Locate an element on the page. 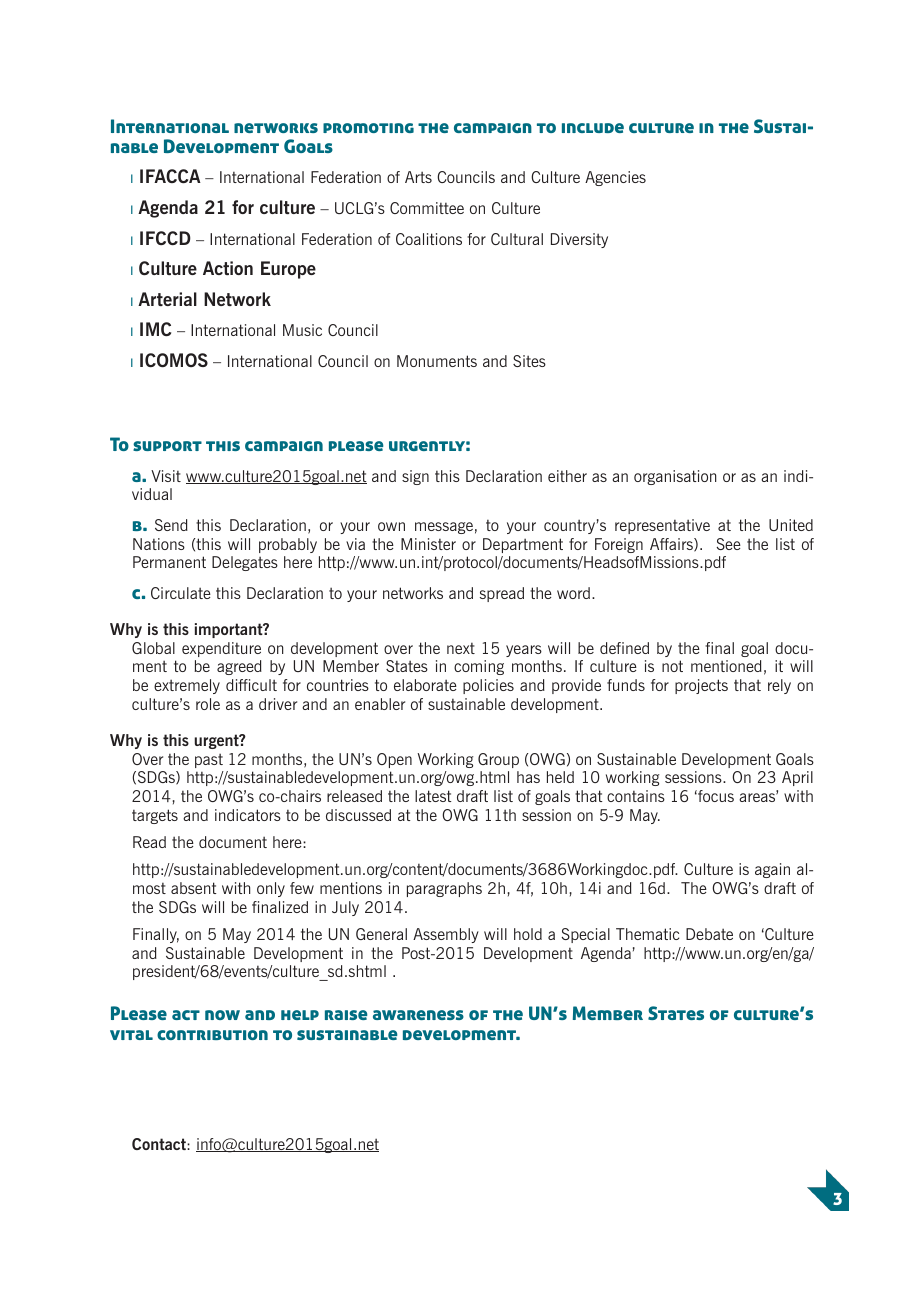 The height and width of the page is (1308, 924). Agencies is located at coordinates (615, 178).
